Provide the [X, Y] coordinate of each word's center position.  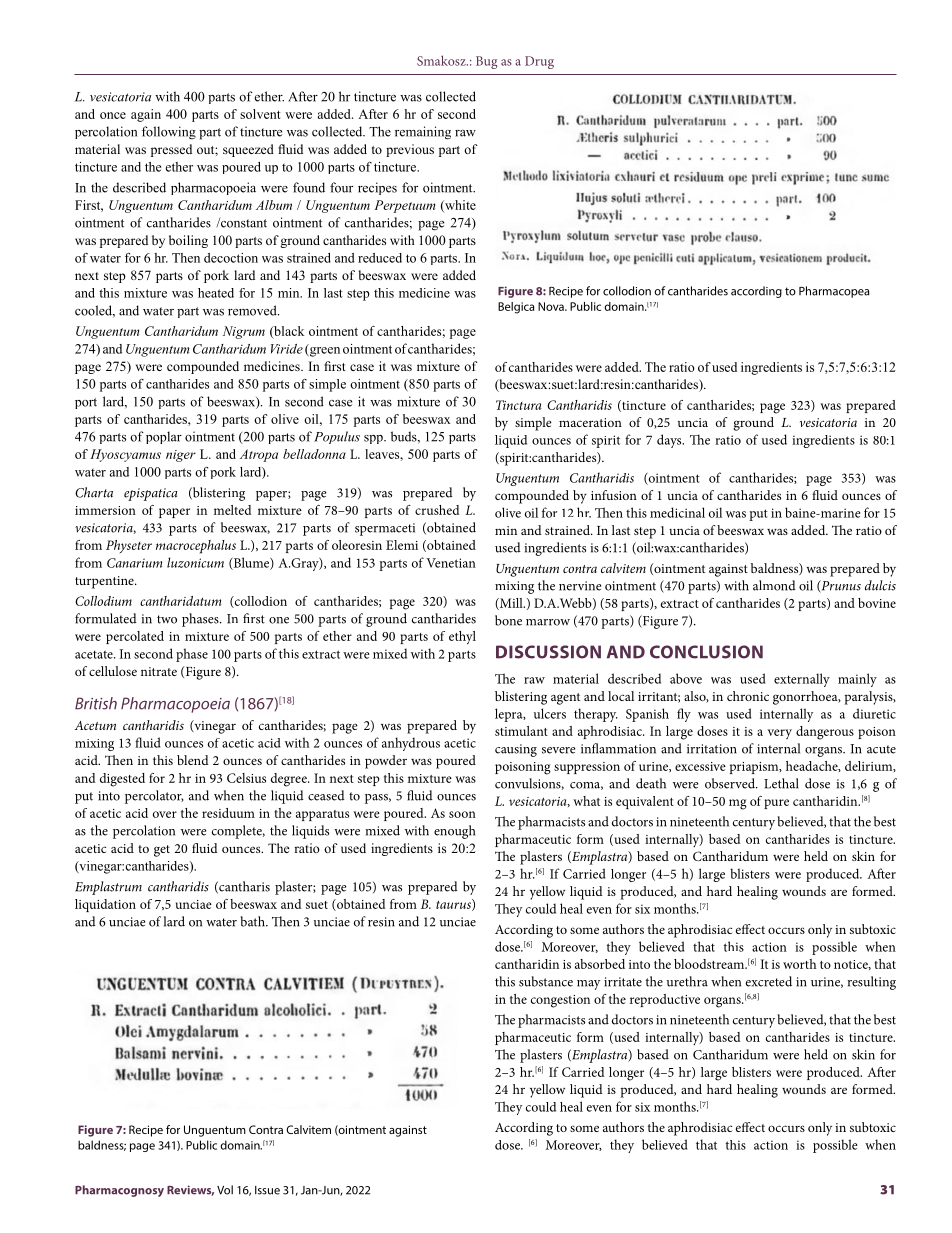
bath [253, 921]
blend [193, 760]
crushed [437, 510]
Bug [486, 62]
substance [546, 981]
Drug [539, 62]
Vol [225, 1190]
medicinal [677, 512]
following [169, 133]
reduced [380, 258]
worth [799, 964]
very [779, 734]
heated [216, 293]
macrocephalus [196, 547]
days [670, 441]
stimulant [521, 731]
